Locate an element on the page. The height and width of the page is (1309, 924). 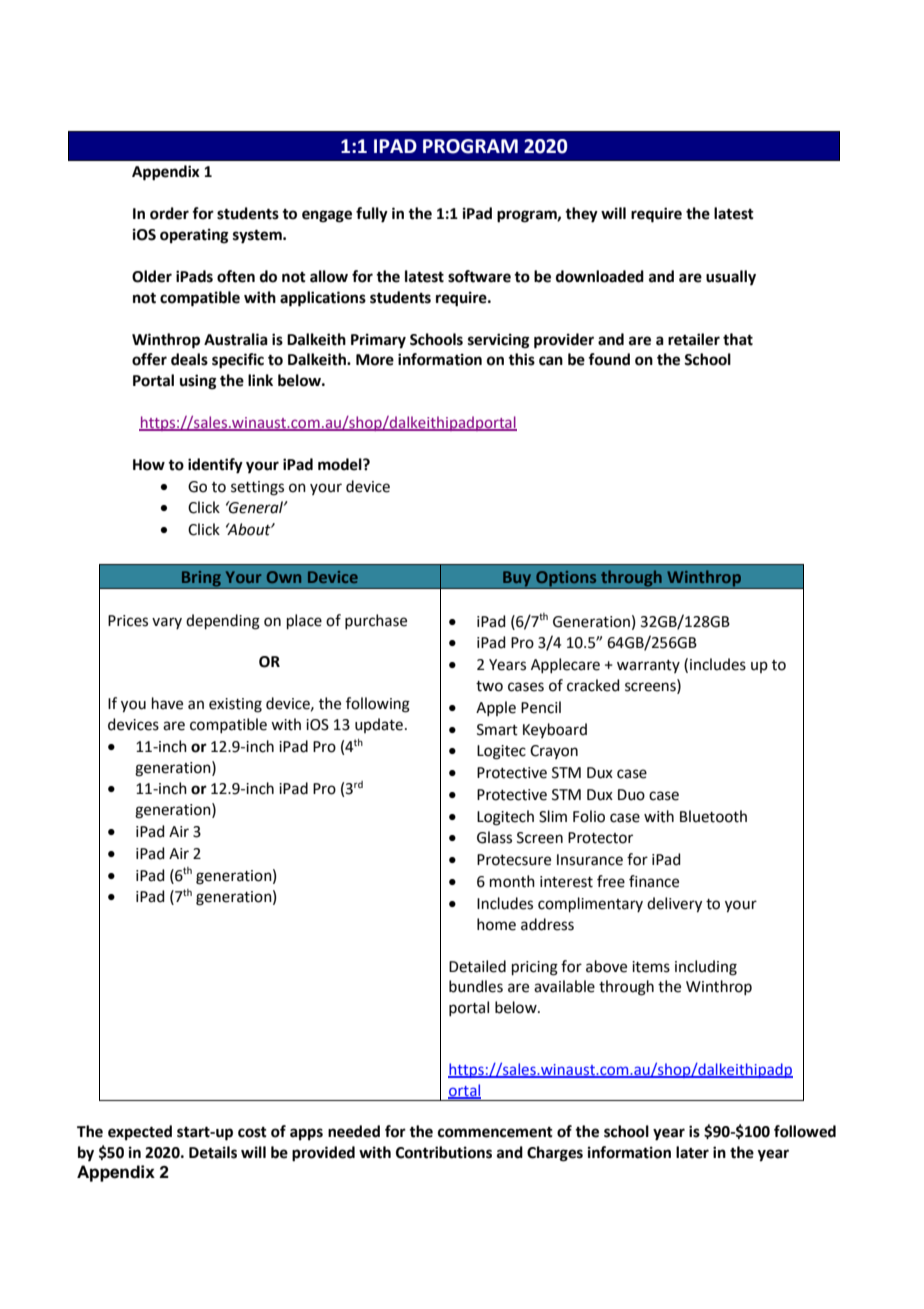
model is located at coordinates (341, 464).
